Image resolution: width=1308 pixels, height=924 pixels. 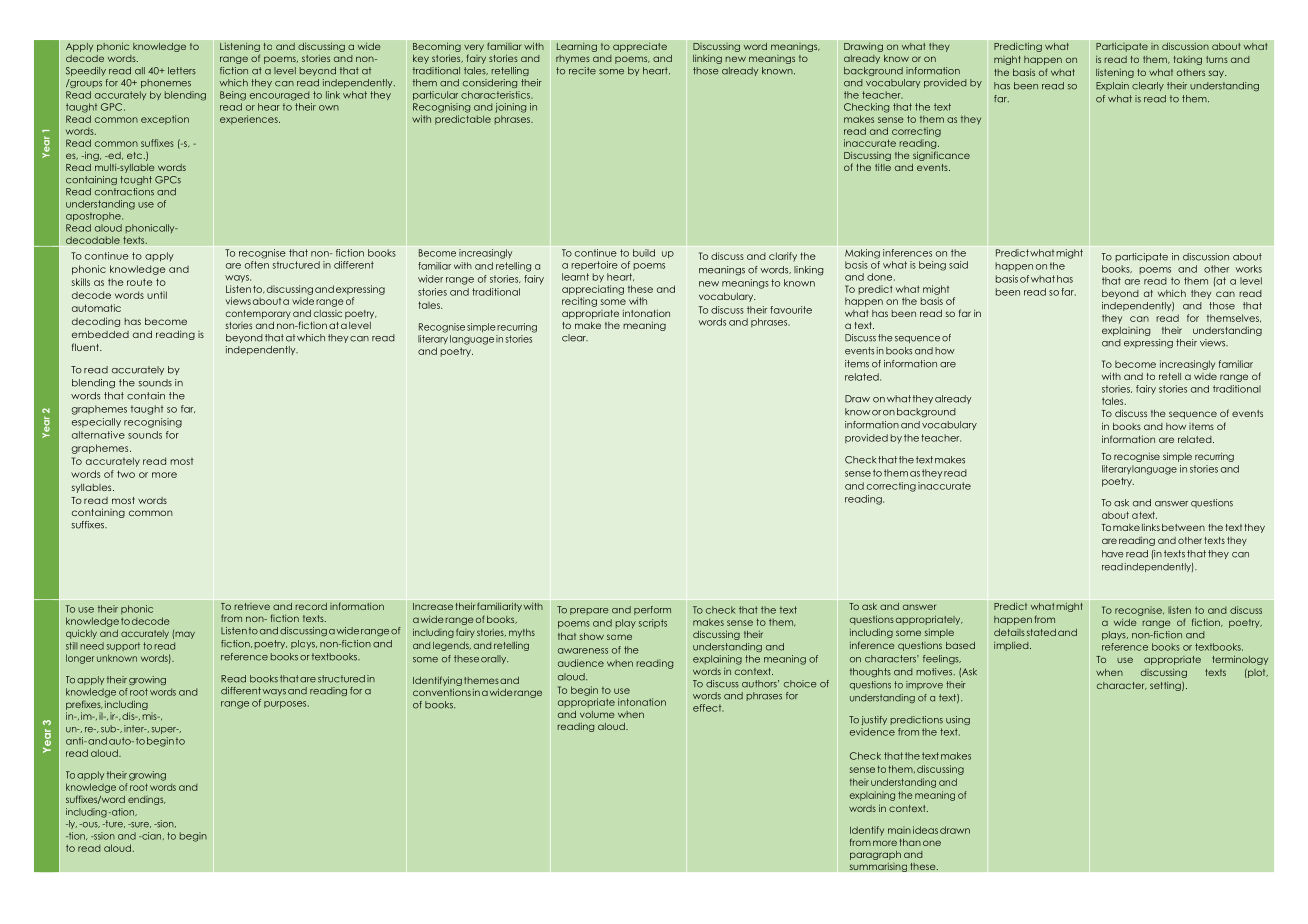 What do you see at coordinates (878, 867) in the screenshot?
I see `summarising` at bounding box center [878, 867].
